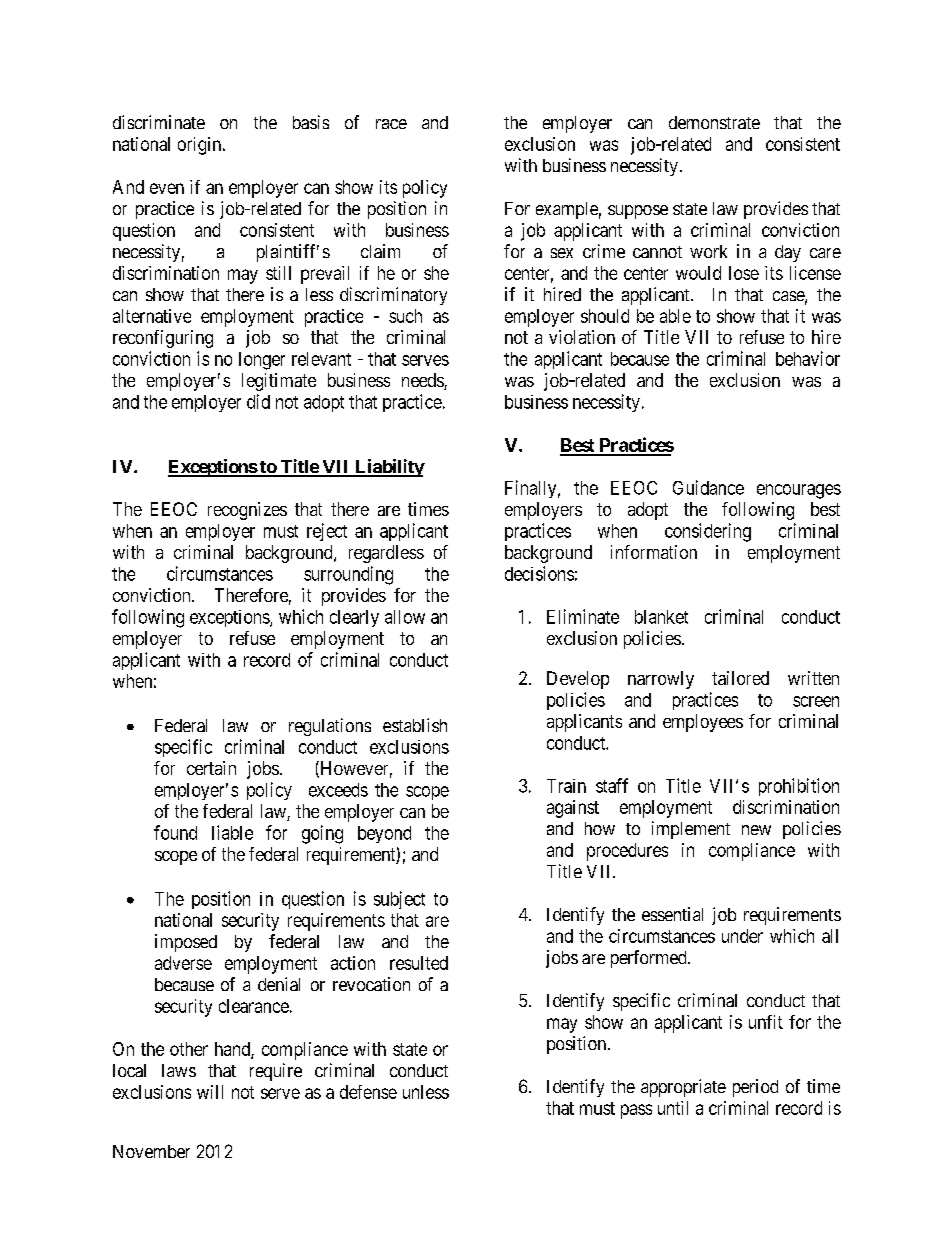  I want to click on race, so click(391, 124).
